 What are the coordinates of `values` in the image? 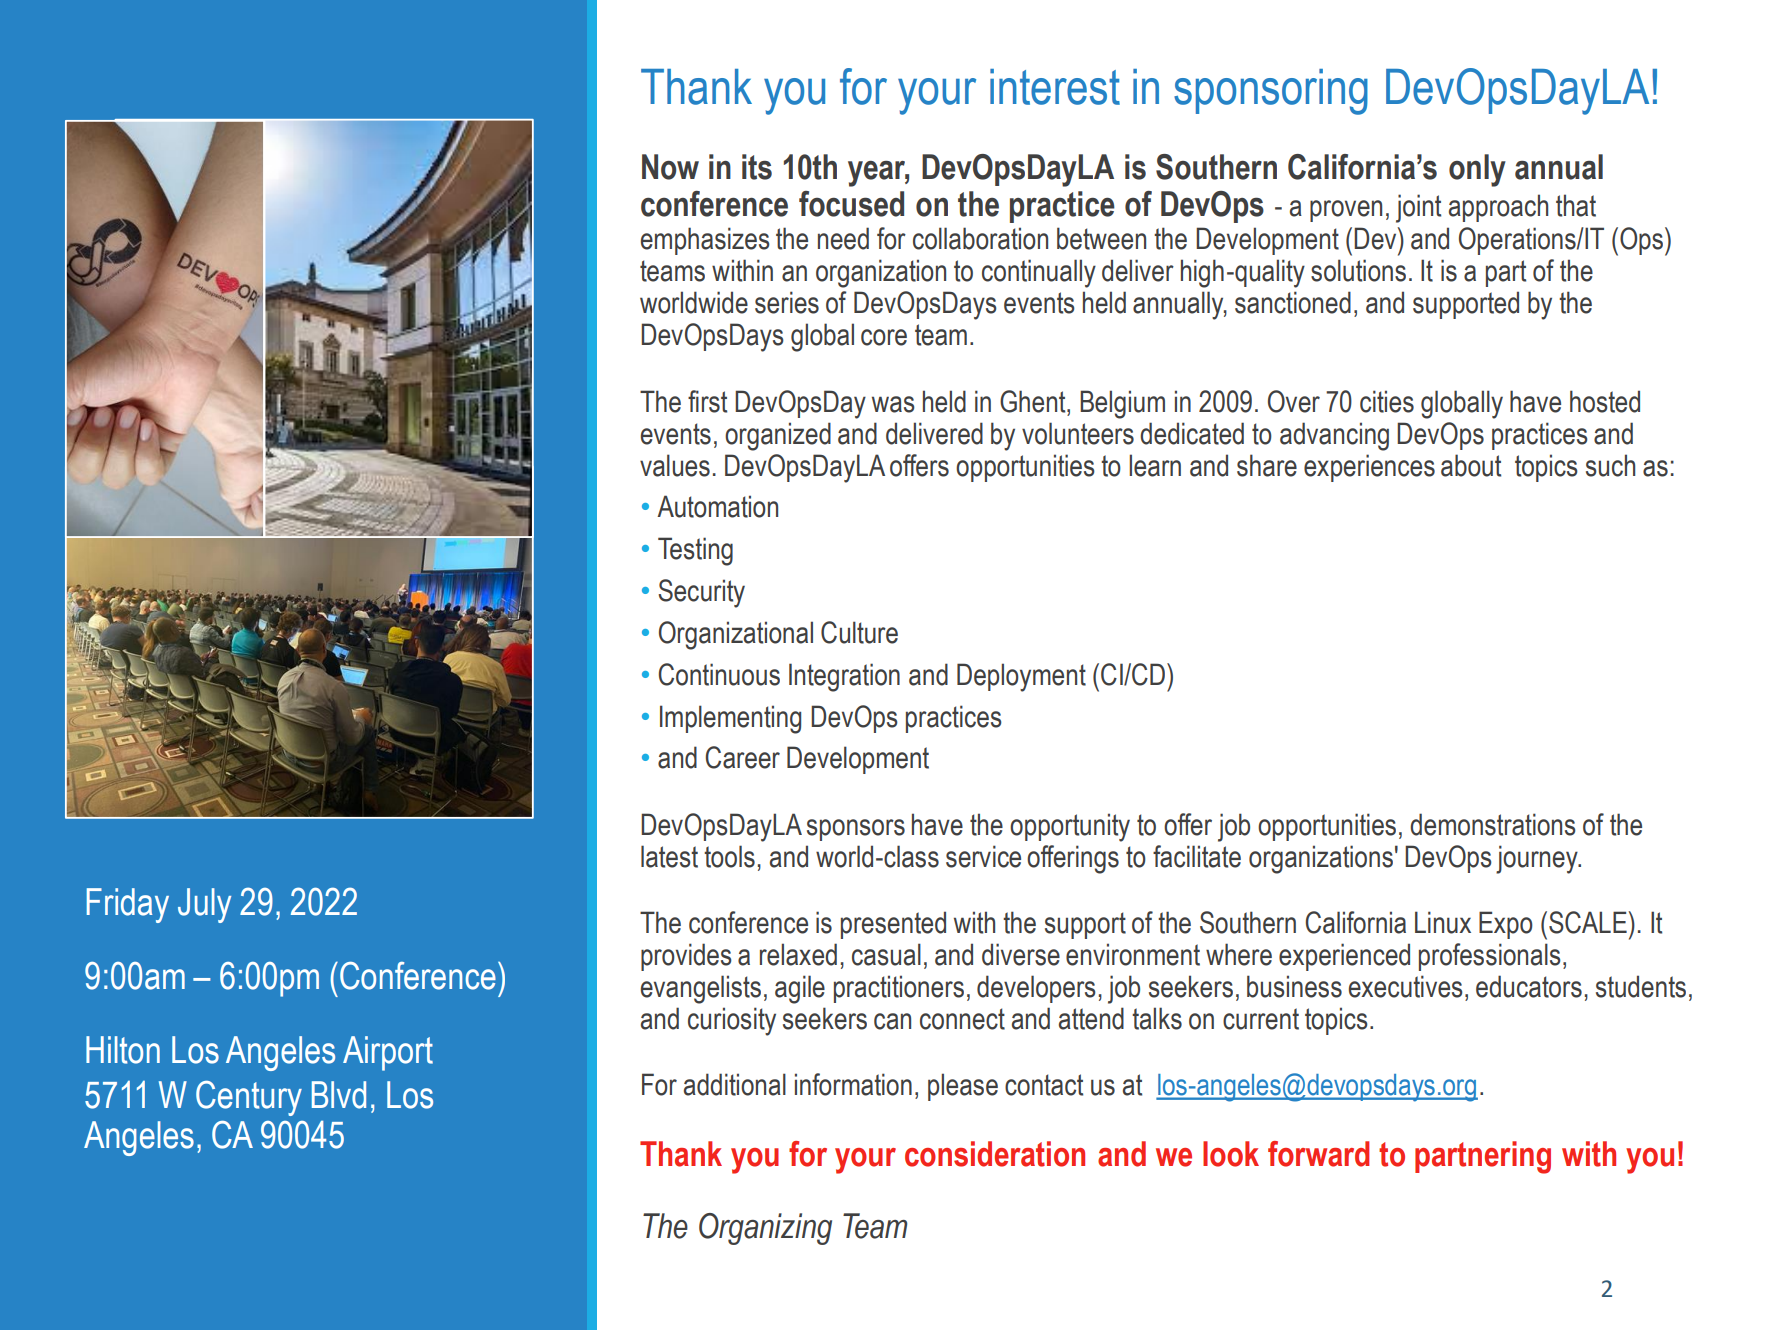 It's located at (675, 465).
